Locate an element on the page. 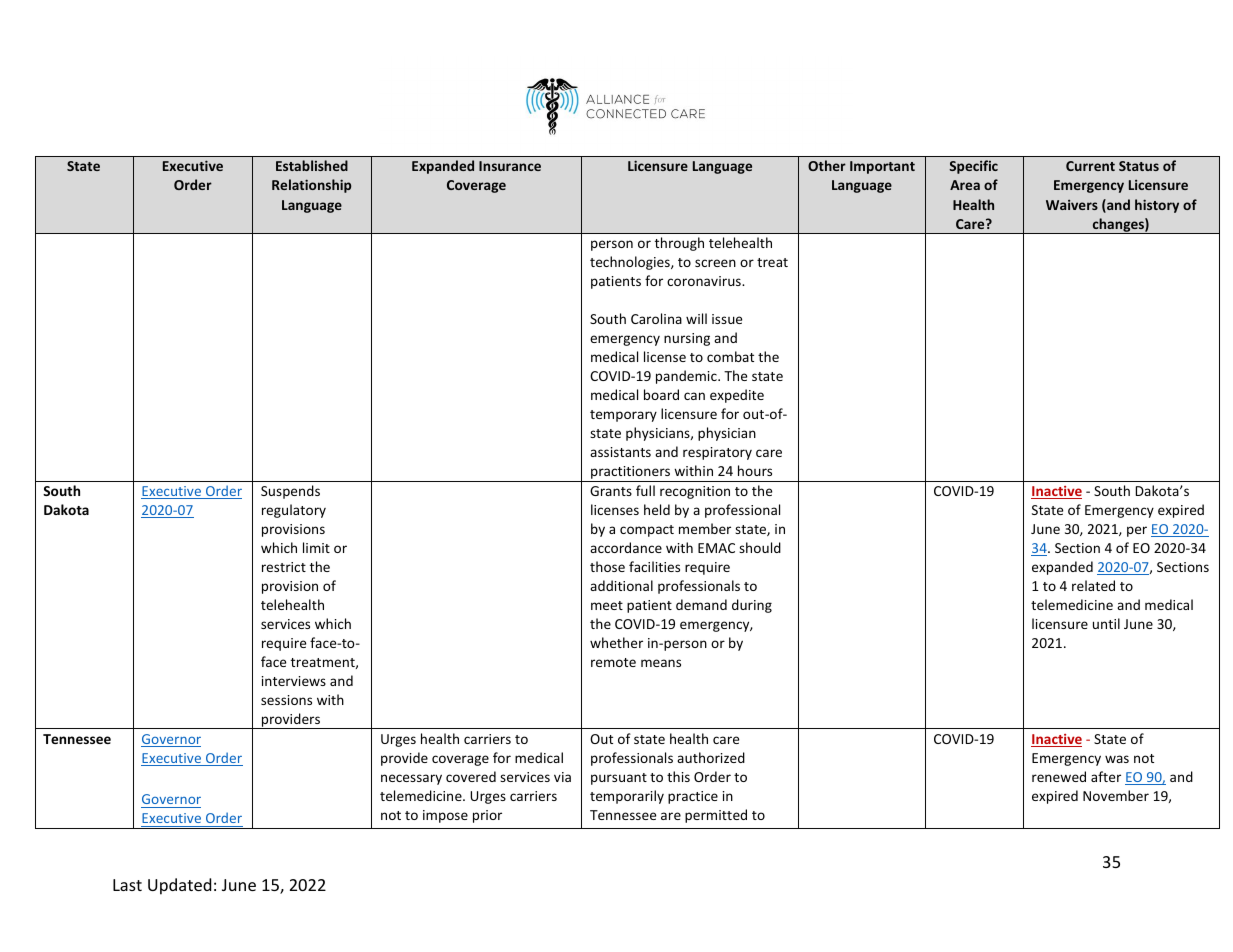 Image resolution: width=1233 pixels, height=952 pixels. permitted is located at coordinates (716, 816).
